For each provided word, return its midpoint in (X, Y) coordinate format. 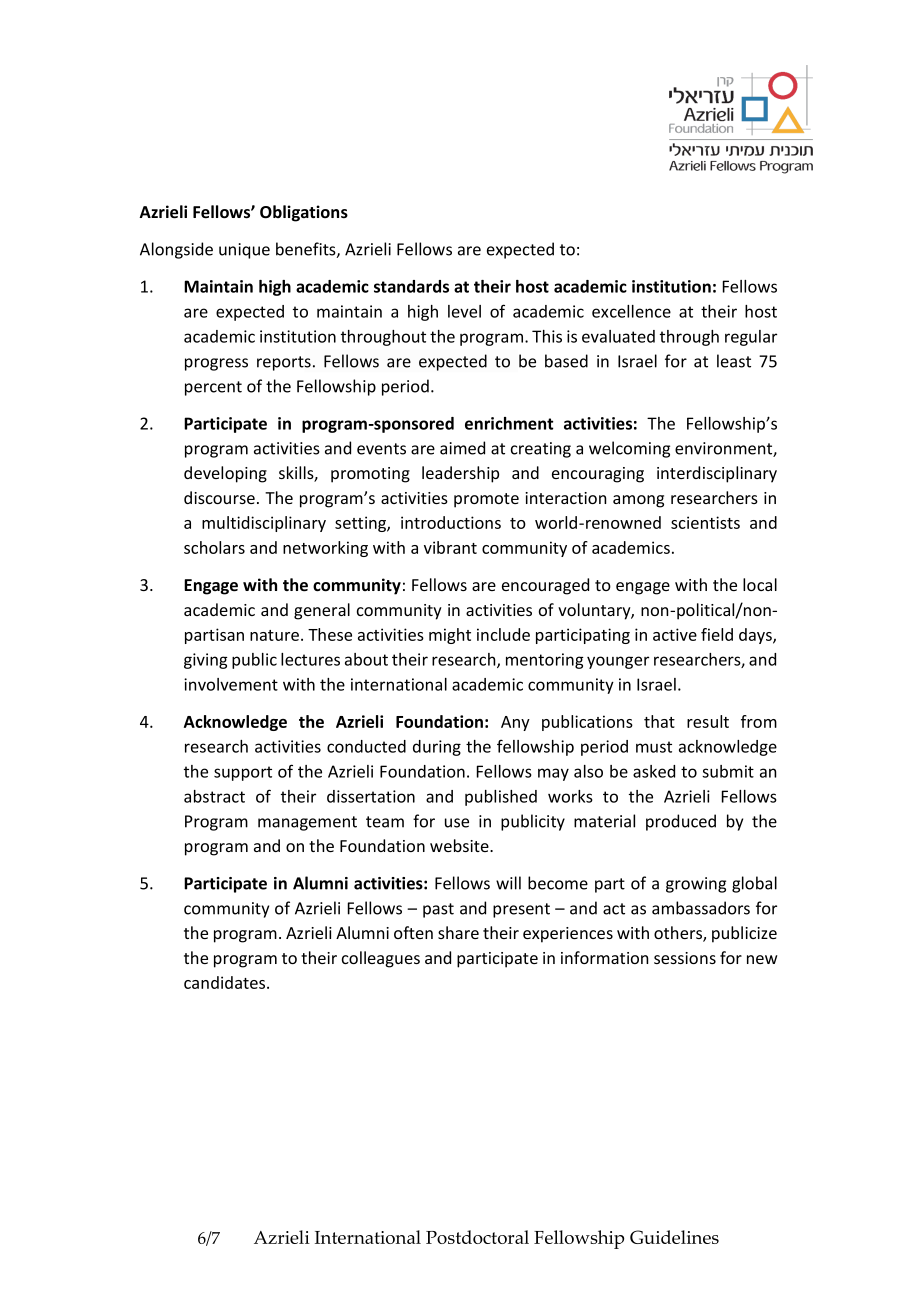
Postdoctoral (477, 1237)
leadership (460, 474)
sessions (685, 958)
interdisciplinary (717, 474)
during (437, 748)
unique (244, 251)
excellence (631, 311)
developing (225, 474)
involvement (231, 684)
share (458, 932)
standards (411, 286)
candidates (226, 982)
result (708, 721)
